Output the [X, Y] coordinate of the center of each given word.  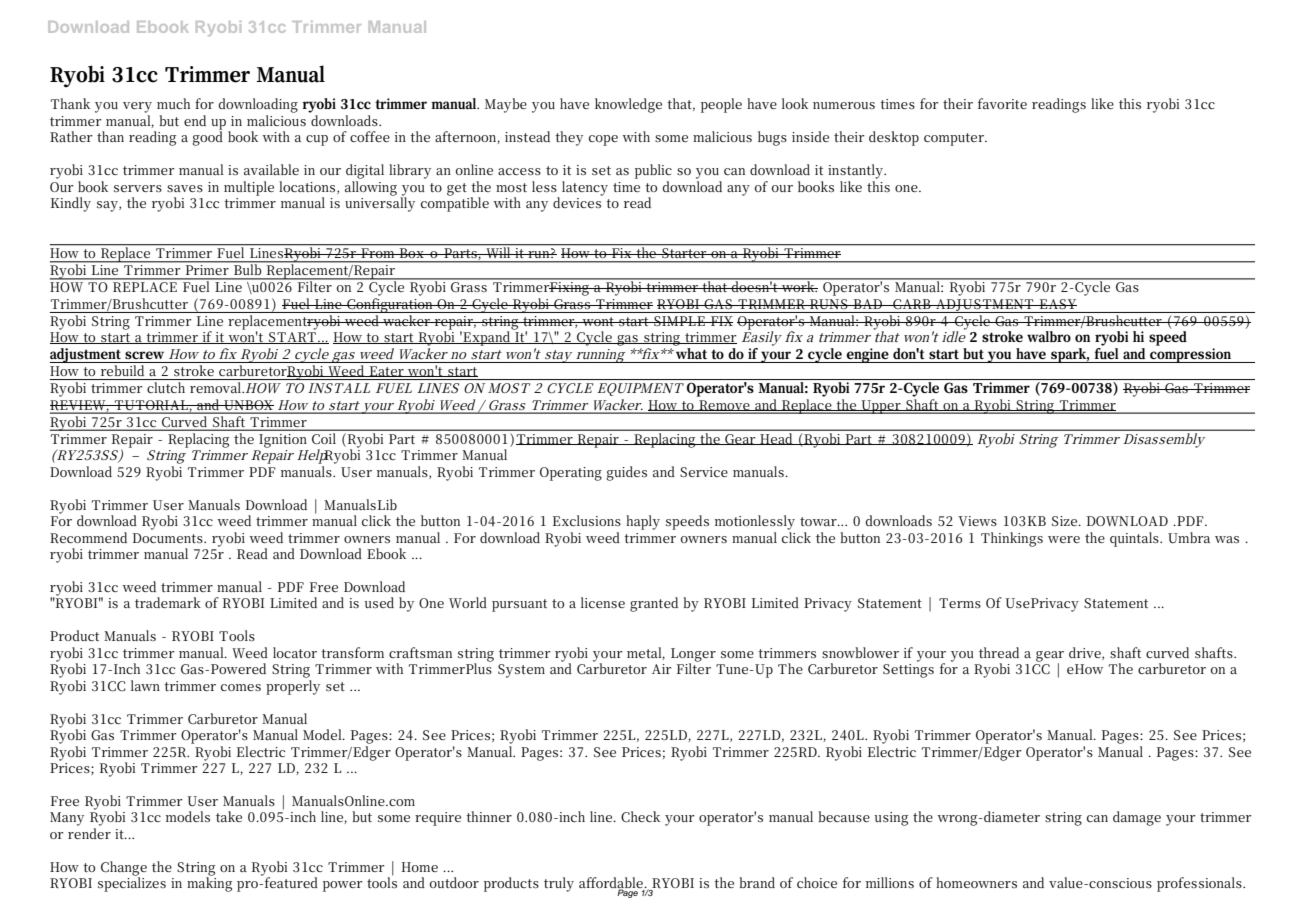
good [207, 137]
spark [1069, 355]
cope [603, 140]
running [600, 356]
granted [654, 604]
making [209, 883]
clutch [166, 387]
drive [1086, 653]
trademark [168, 602]
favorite [1002, 103]
